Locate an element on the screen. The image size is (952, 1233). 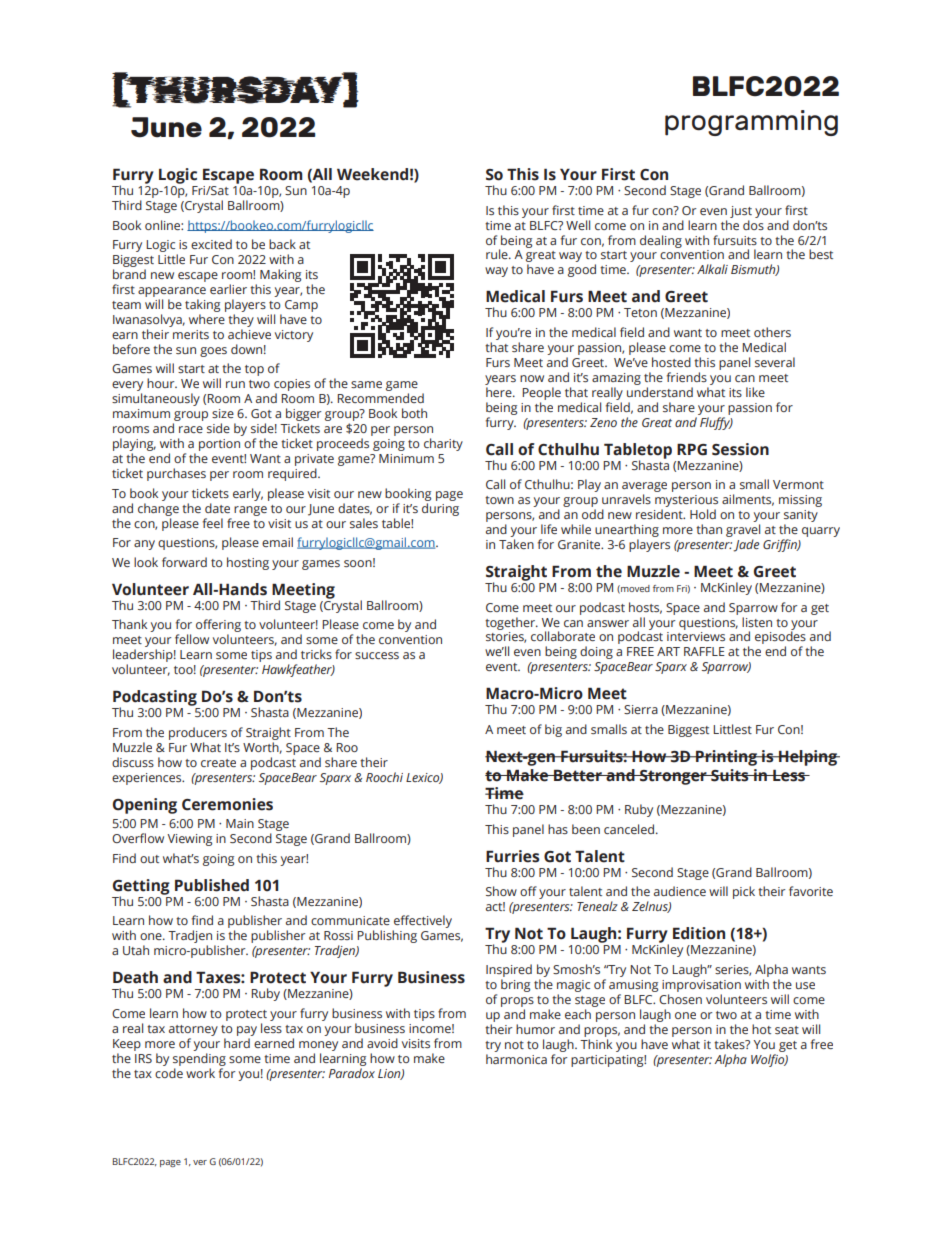
listen is located at coordinates (757, 622).
